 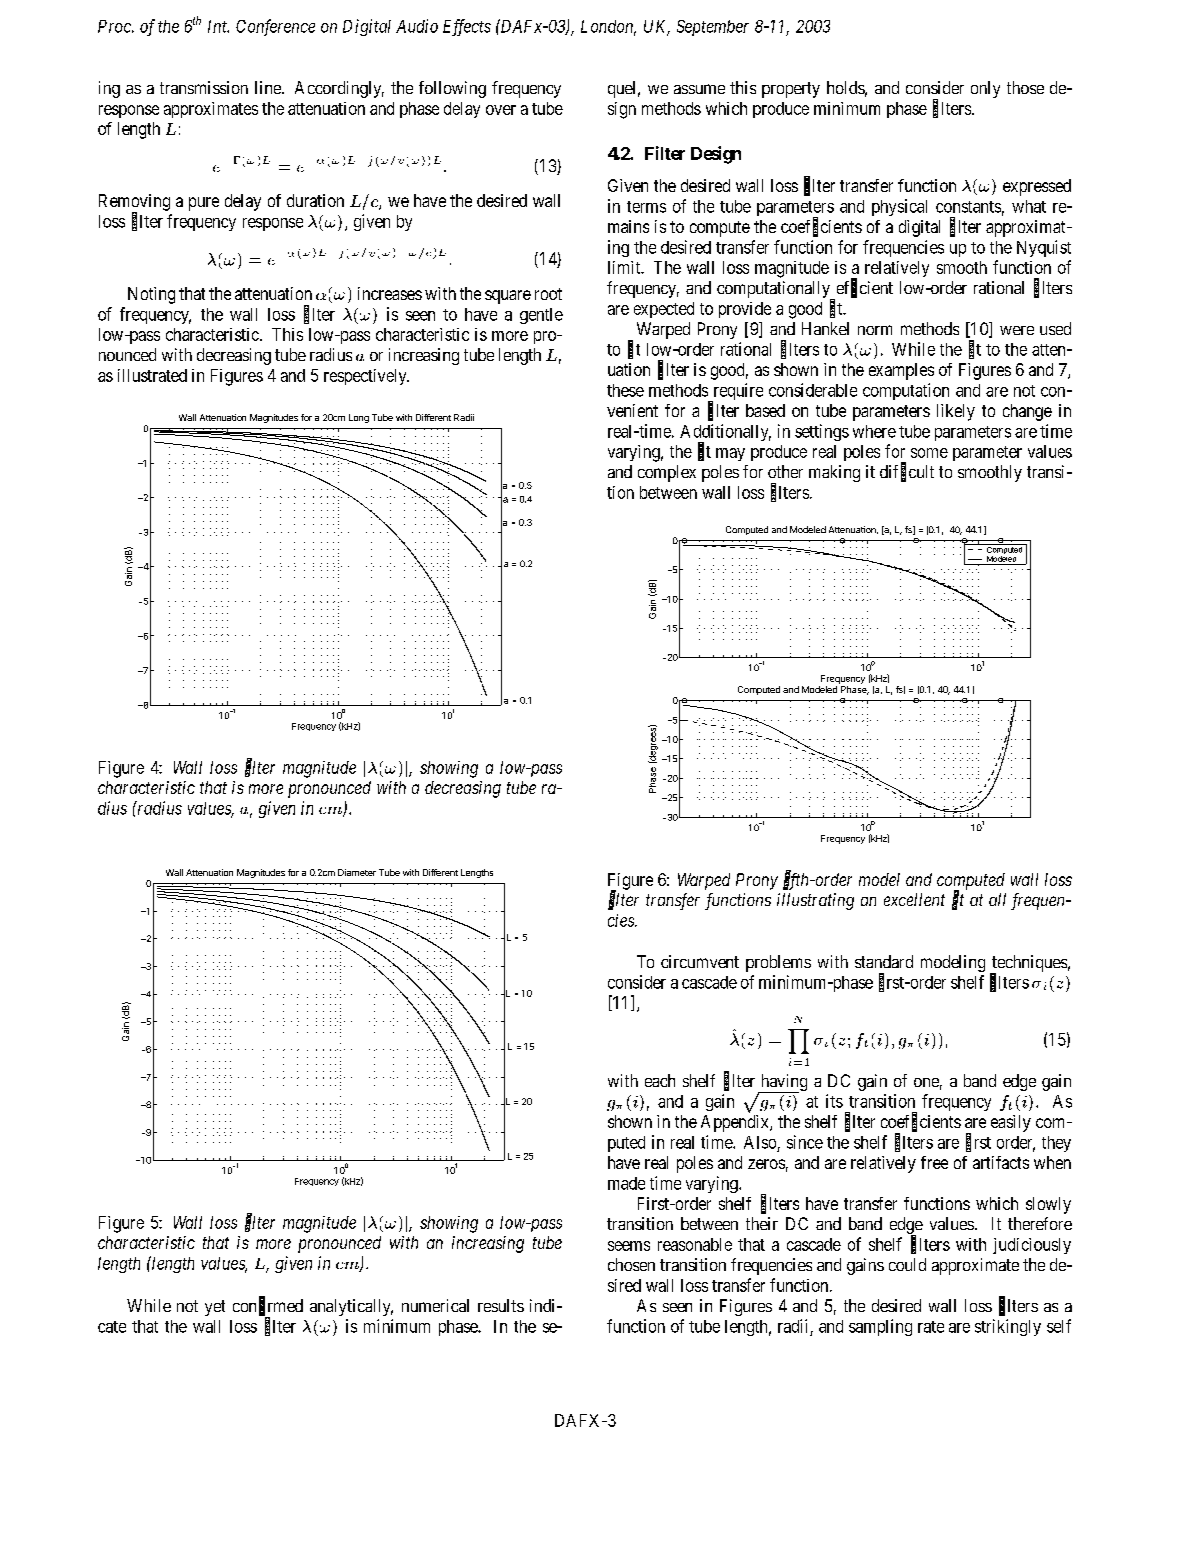 What do you see at coordinates (357, 872) in the document?
I see `Diameter` at bounding box center [357, 872].
